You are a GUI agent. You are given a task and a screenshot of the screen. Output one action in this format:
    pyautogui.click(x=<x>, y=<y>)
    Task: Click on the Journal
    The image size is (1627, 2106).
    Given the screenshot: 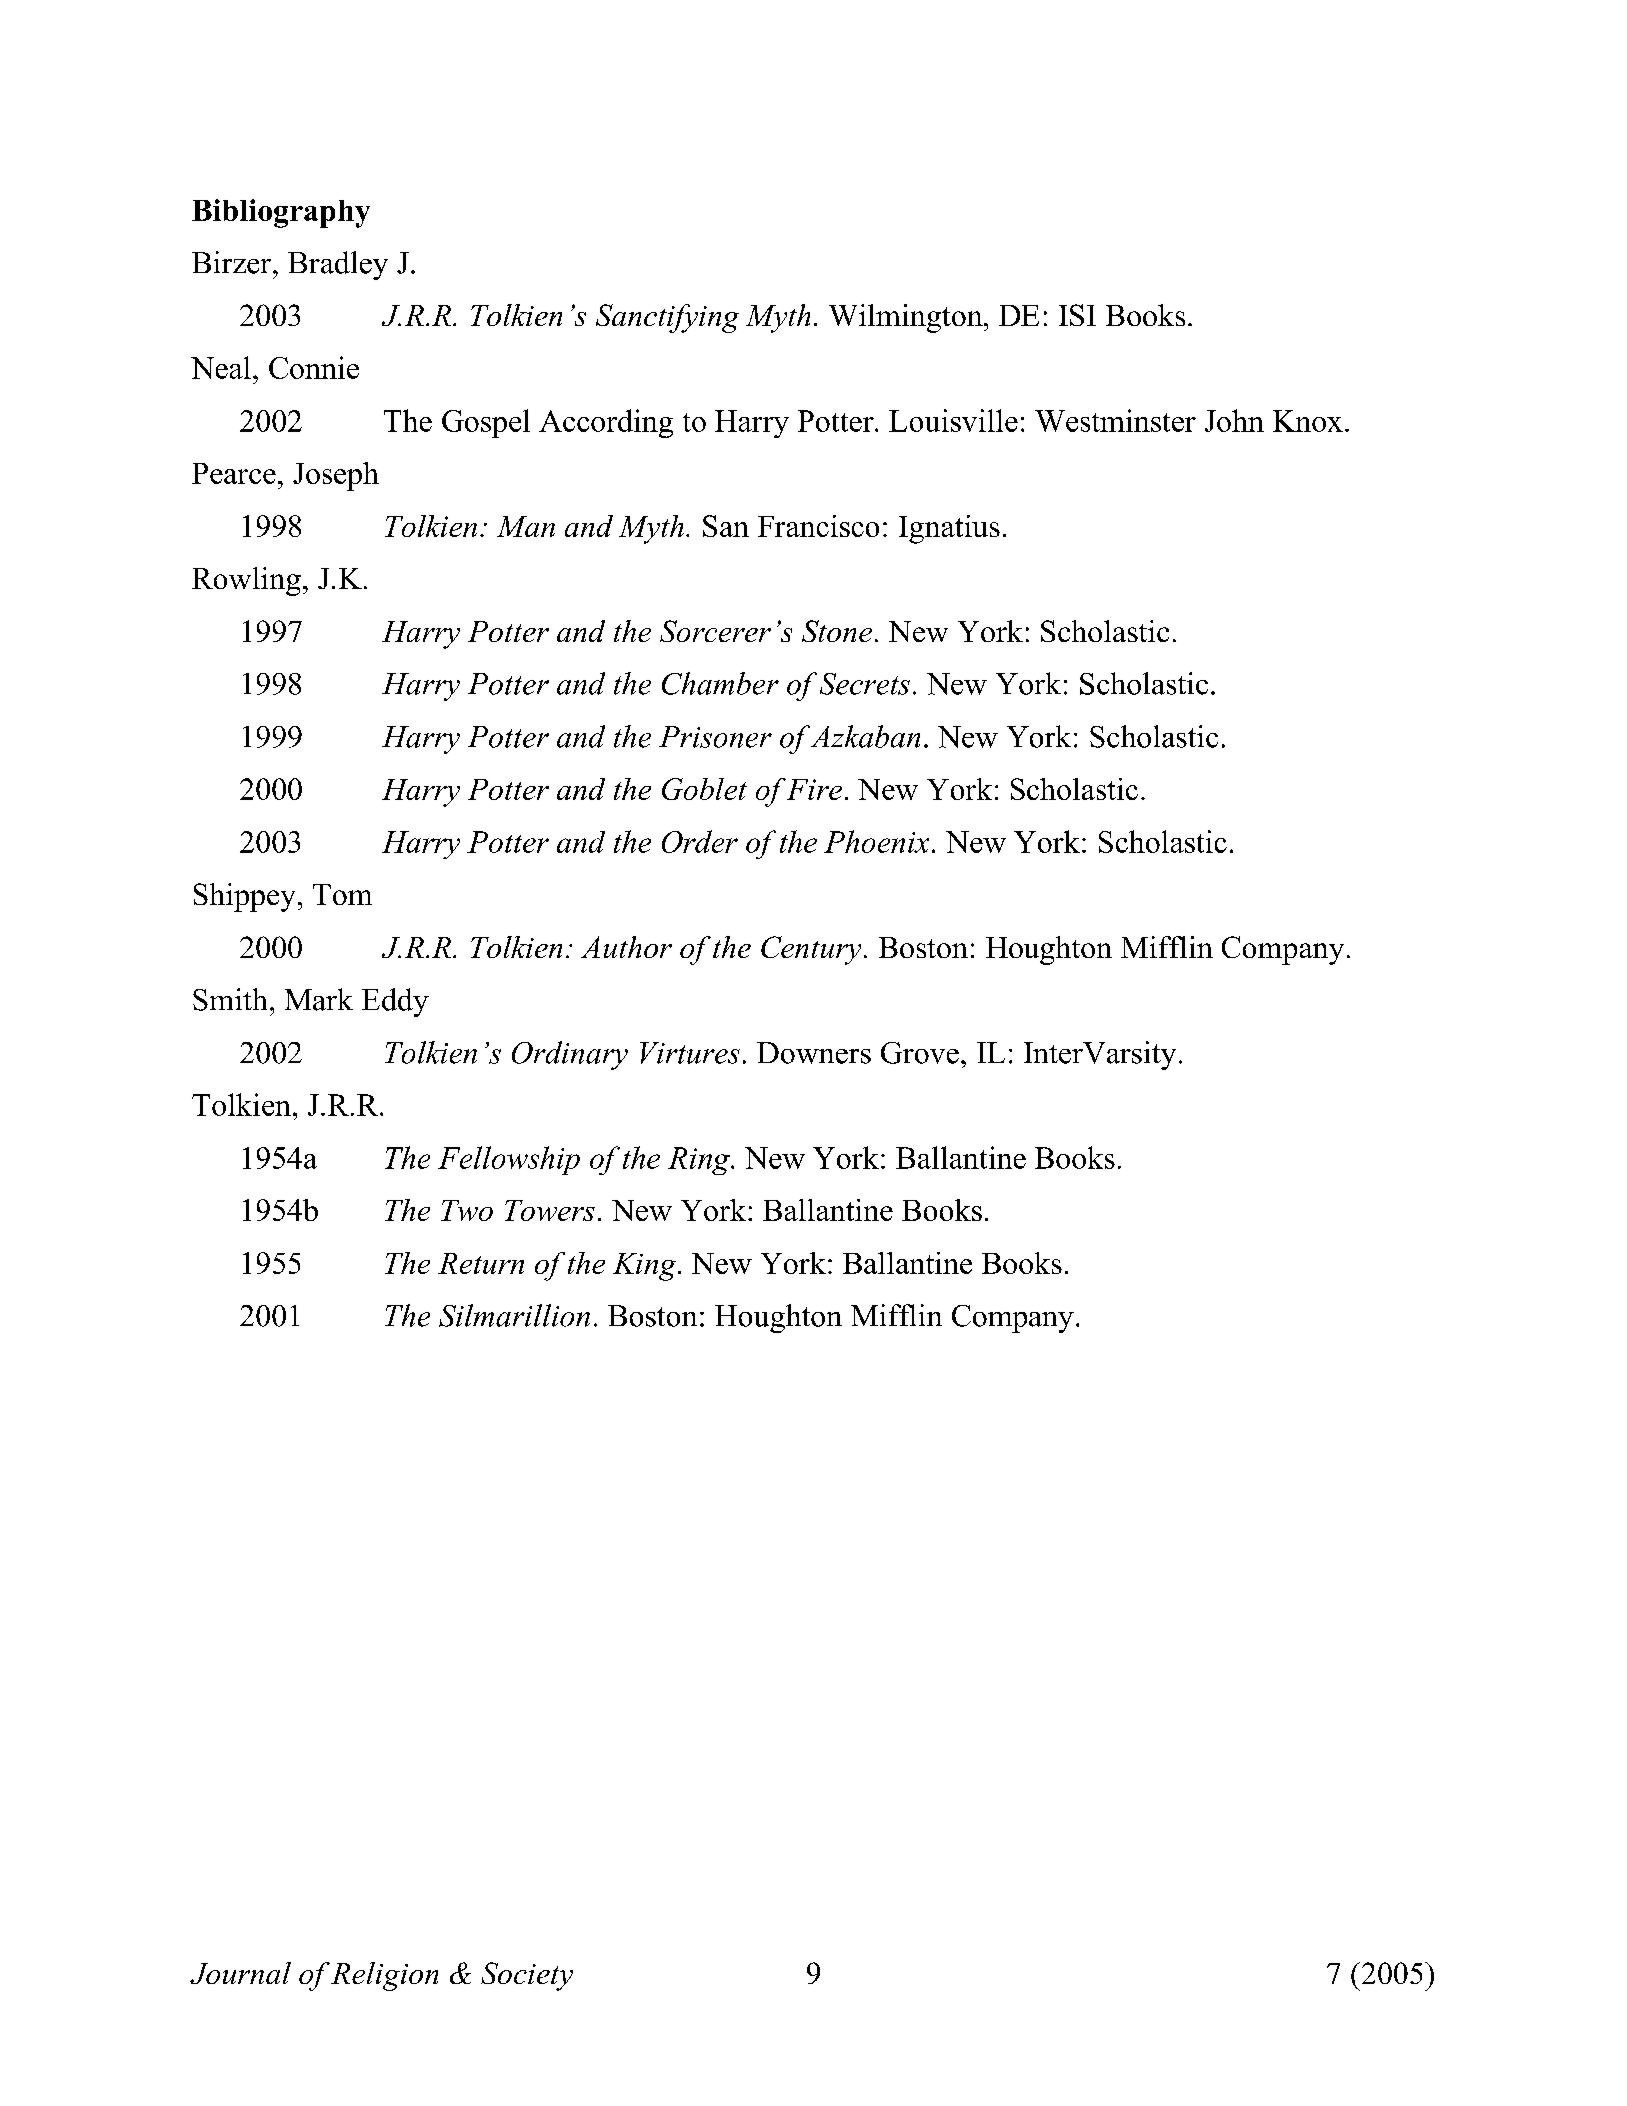 What is the action you would take?
    pyautogui.click(x=240, y=1973)
